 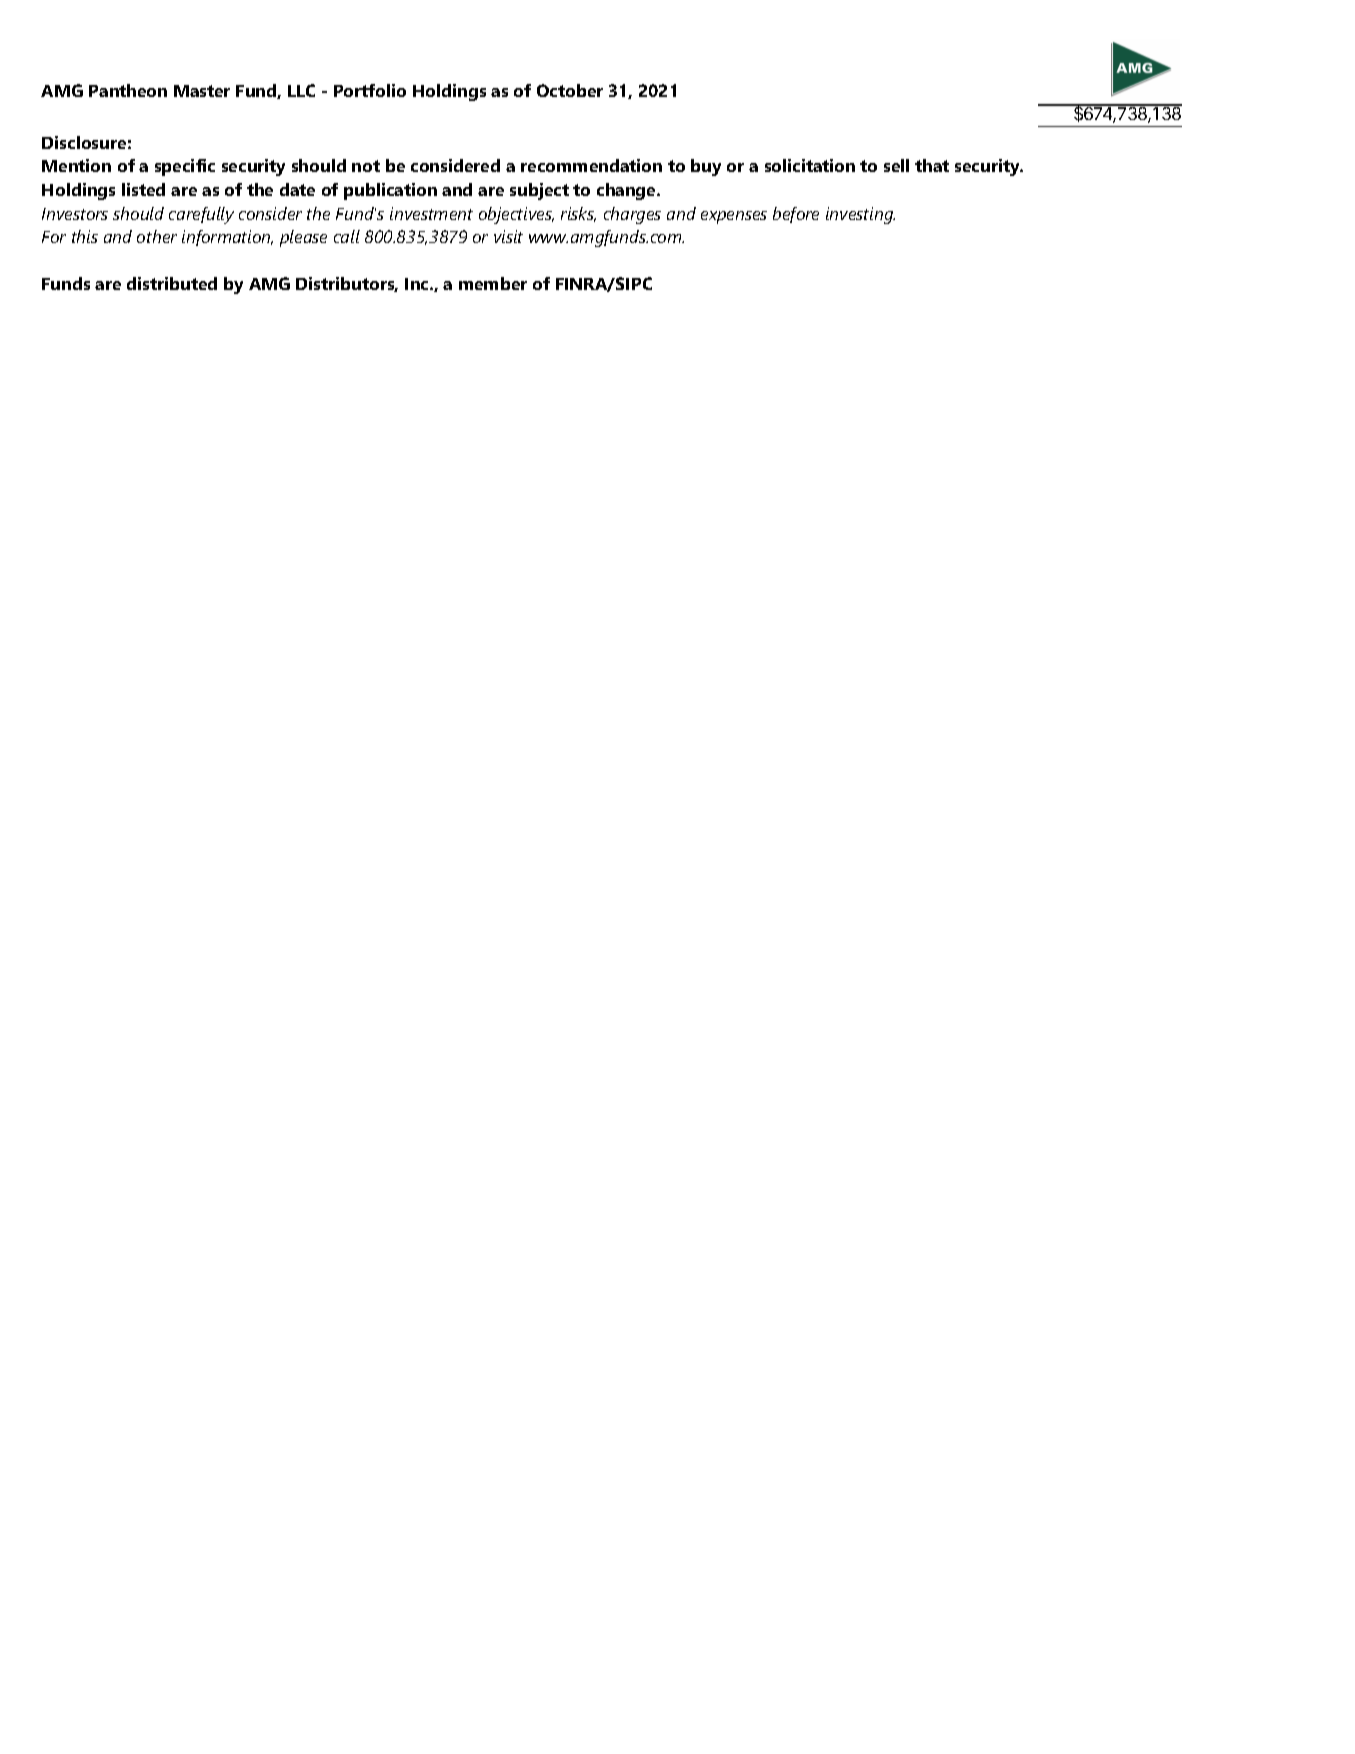 What do you see at coordinates (143, 189) in the screenshot?
I see `listed` at bounding box center [143, 189].
